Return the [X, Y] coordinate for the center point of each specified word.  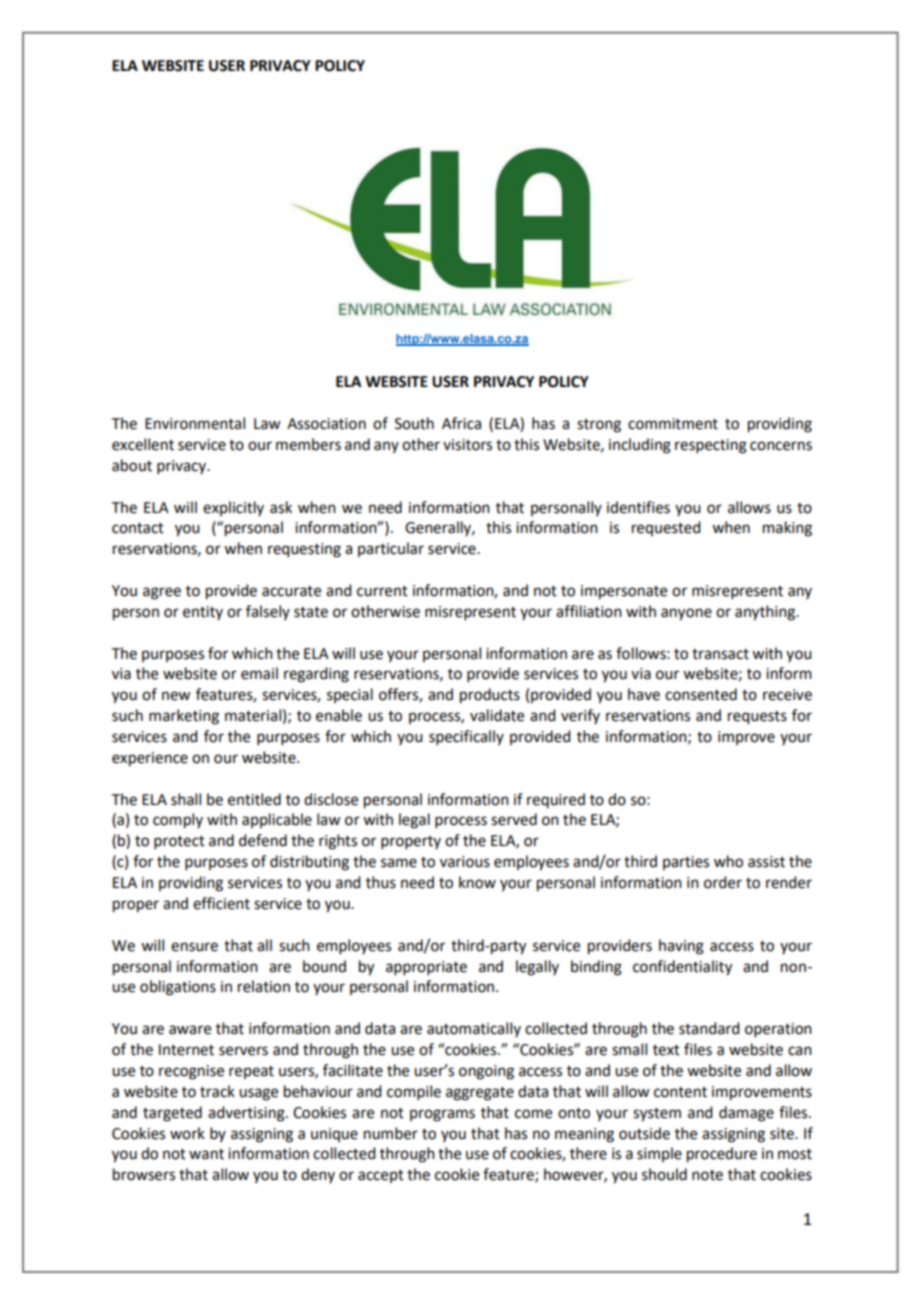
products [490, 696]
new [176, 696]
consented [701, 694]
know [477, 882]
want [206, 1154]
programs [442, 1115]
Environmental [195, 423]
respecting [711, 446]
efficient [221, 903]
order [723, 882]
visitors [467, 445]
